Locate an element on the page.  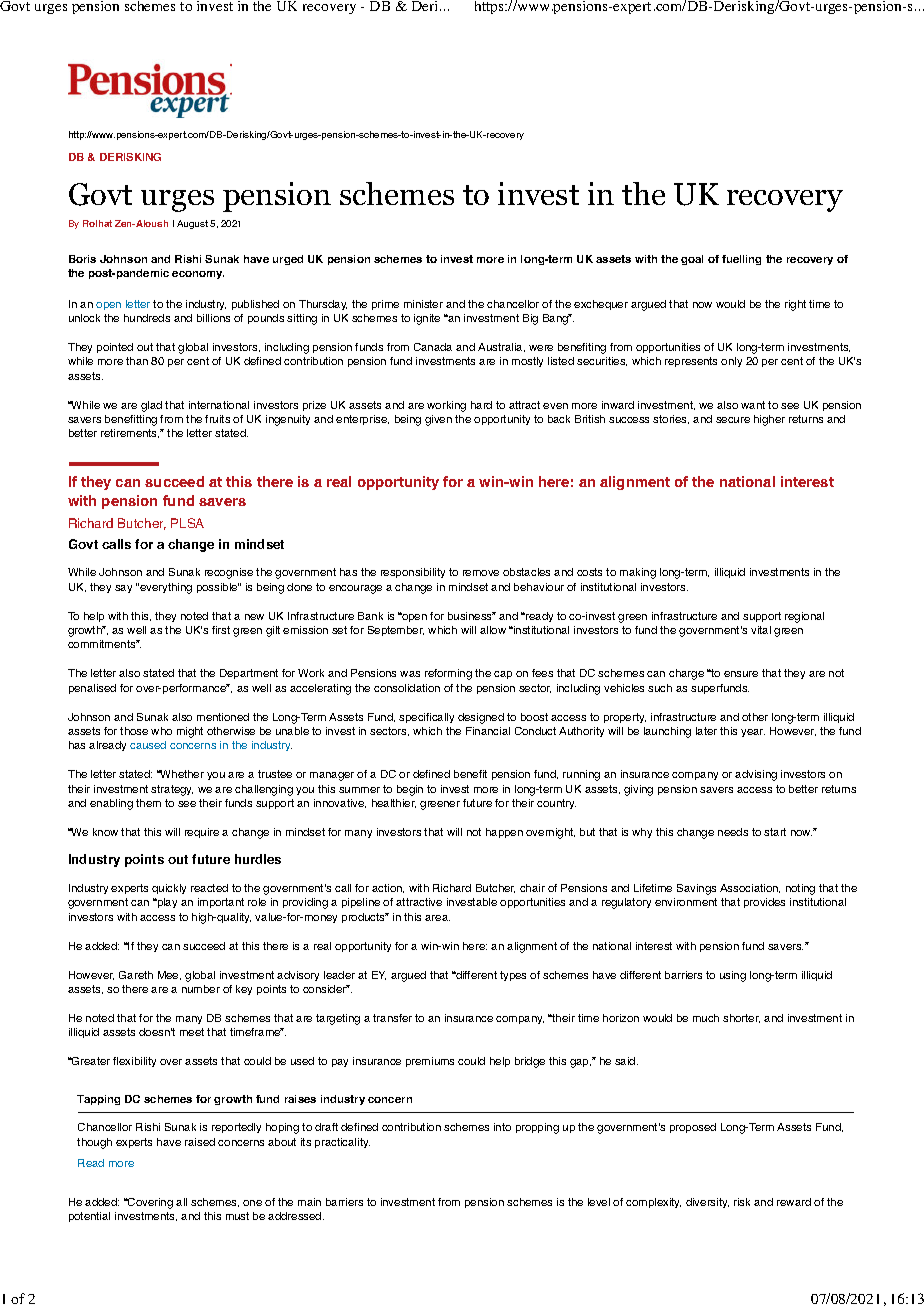
later is located at coordinates (706, 731).
